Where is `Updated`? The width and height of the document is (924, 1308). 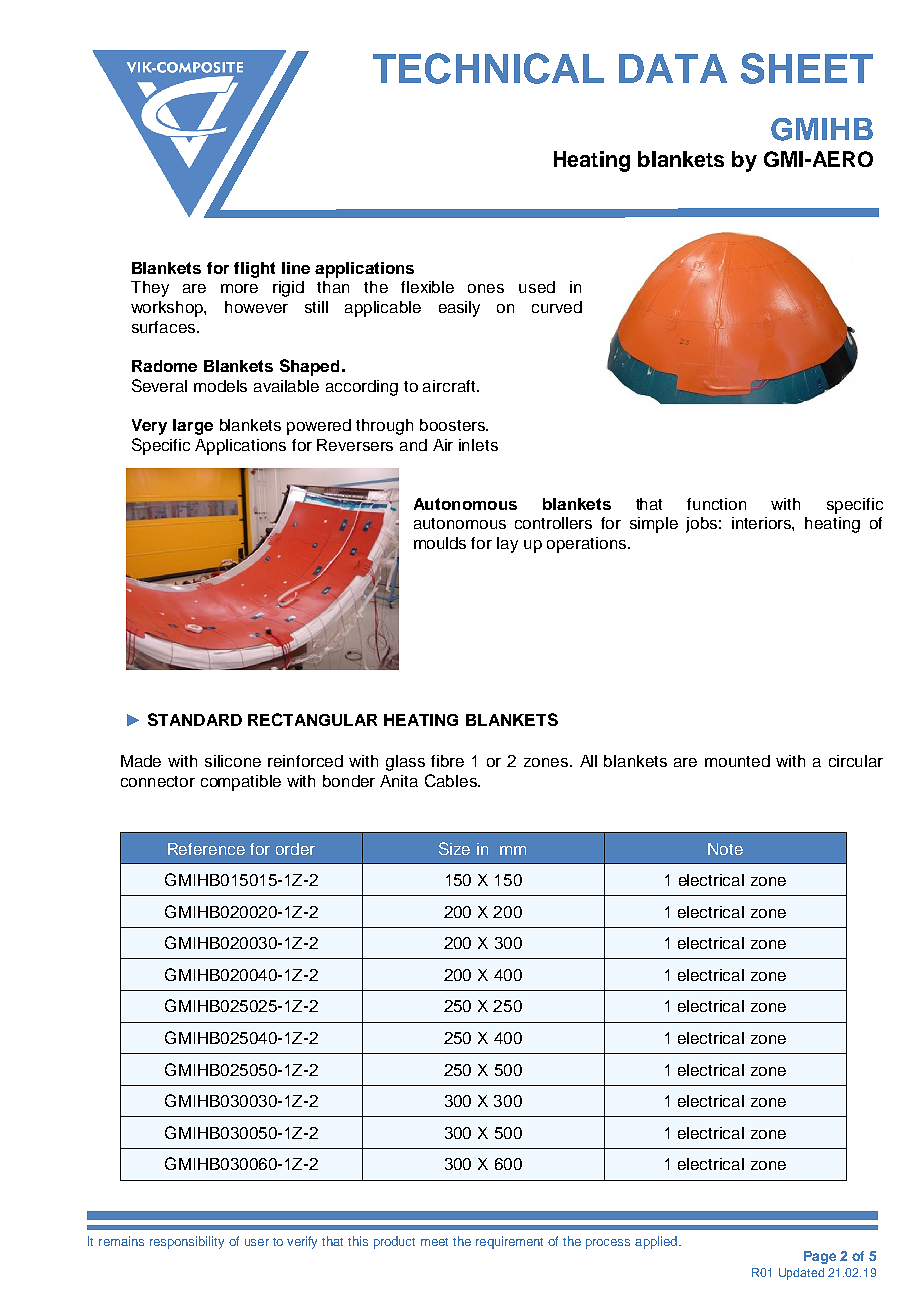
Updated is located at coordinates (801, 1274).
